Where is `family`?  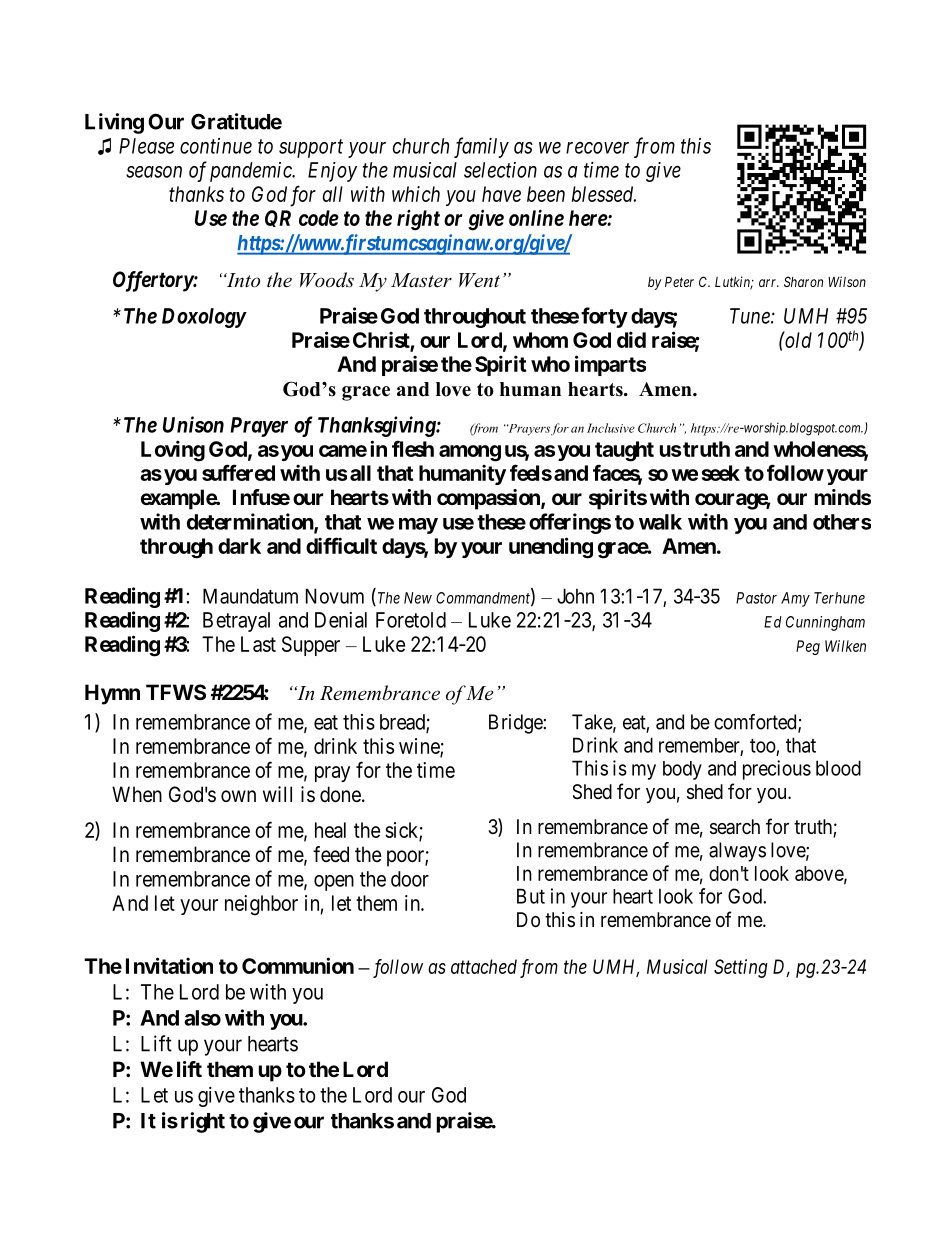 family is located at coordinates (481, 147).
